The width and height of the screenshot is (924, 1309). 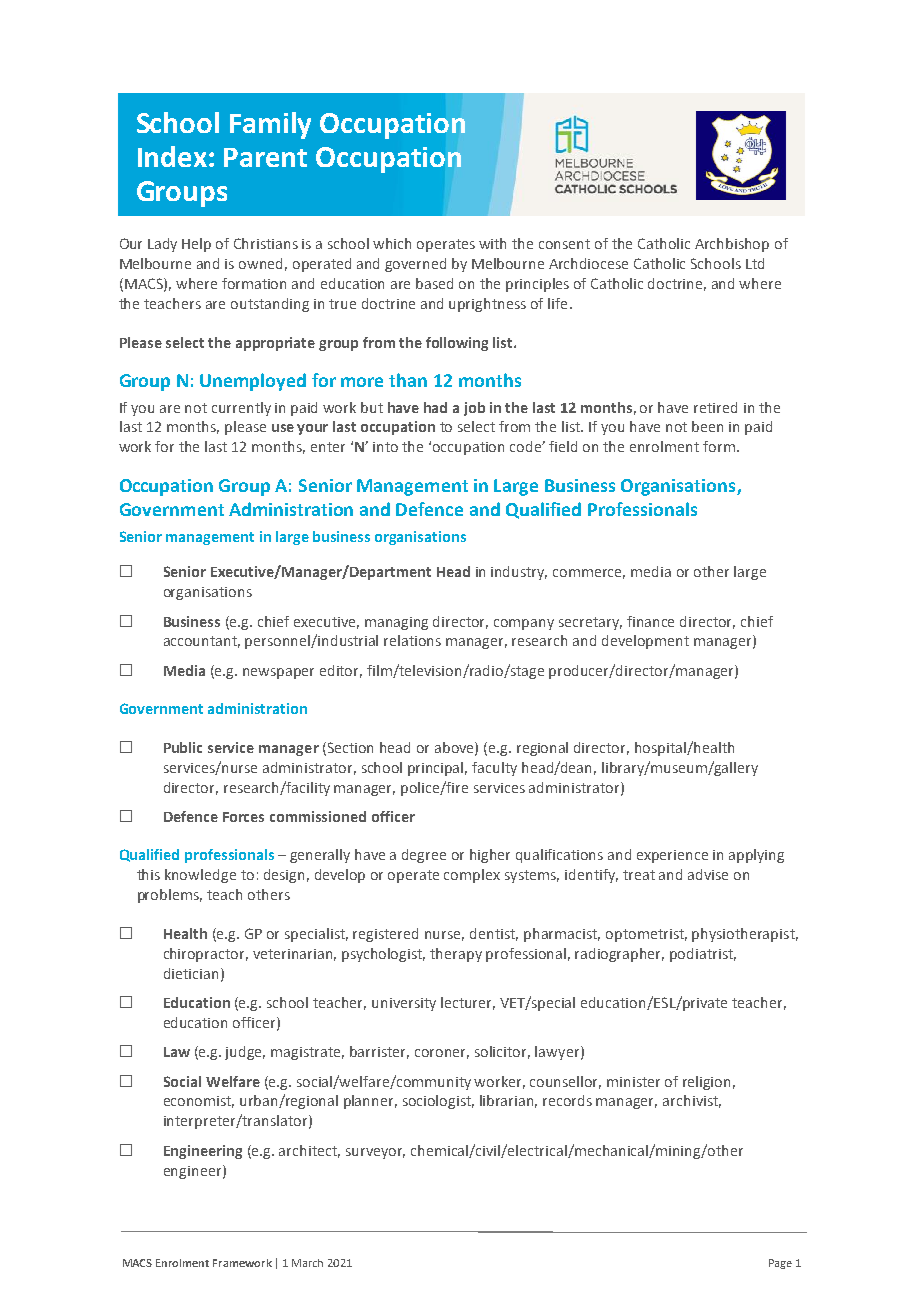 I want to click on with, so click(x=492, y=243).
